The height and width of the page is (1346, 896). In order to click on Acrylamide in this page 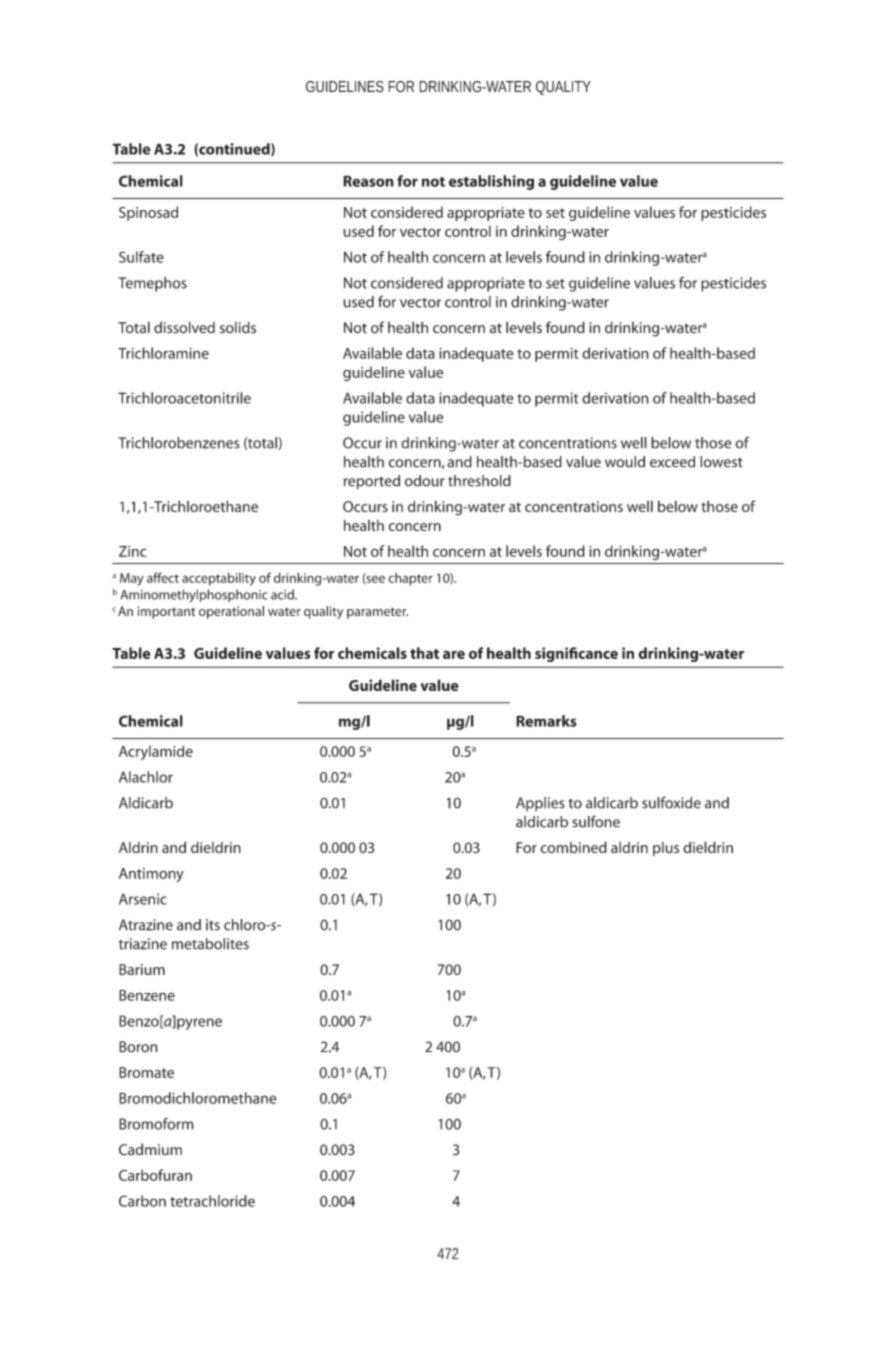, I will do `click(156, 752)`.
